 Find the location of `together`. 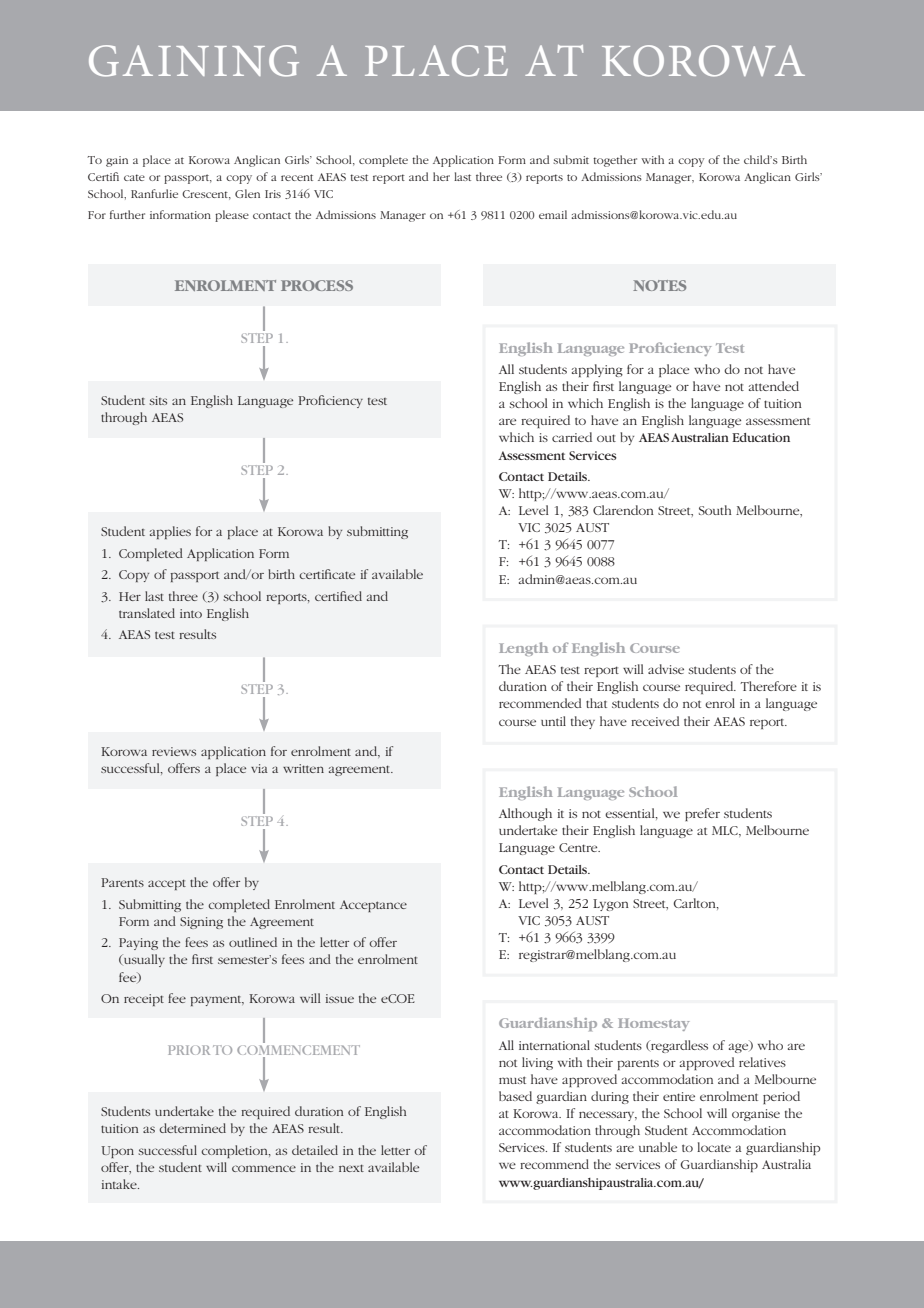

together is located at coordinates (615, 161).
